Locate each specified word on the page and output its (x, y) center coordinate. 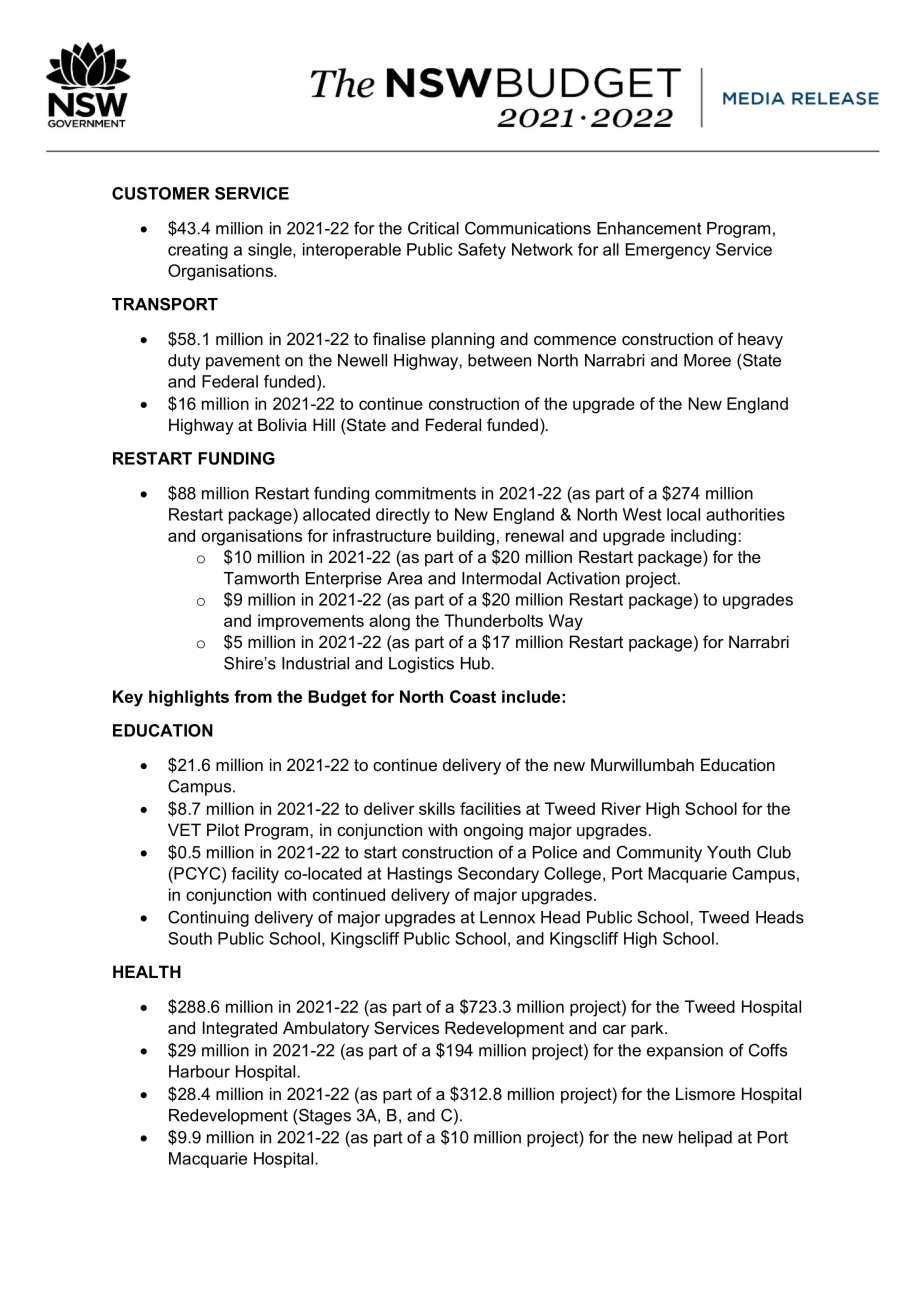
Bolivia (282, 424)
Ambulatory (326, 1029)
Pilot (223, 829)
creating (198, 251)
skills (437, 808)
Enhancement (649, 228)
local (683, 514)
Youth (729, 852)
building (465, 537)
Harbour (199, 1071)
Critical (433, 228)
